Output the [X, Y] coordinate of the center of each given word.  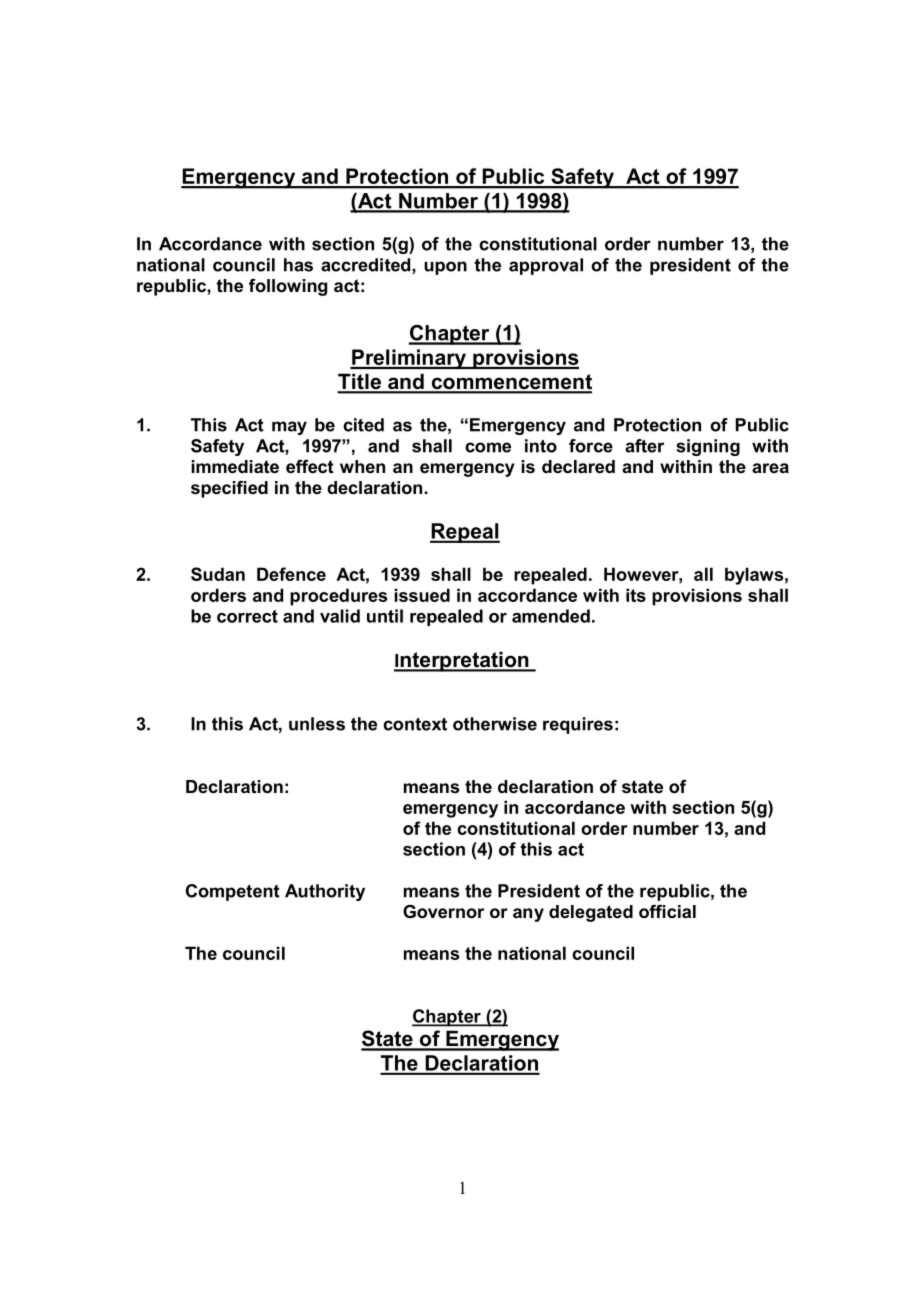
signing [708, 447]
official [667, 911]
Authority [325, 892]
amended [551, 616]
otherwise [495, 724]
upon [445, 268]
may [289, 428]
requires [578, 725]
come [488, 447]
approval [546, 266]
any [528, 915]
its [636, 595]
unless [317, 724]
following [288, 287]
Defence [291, 574]
